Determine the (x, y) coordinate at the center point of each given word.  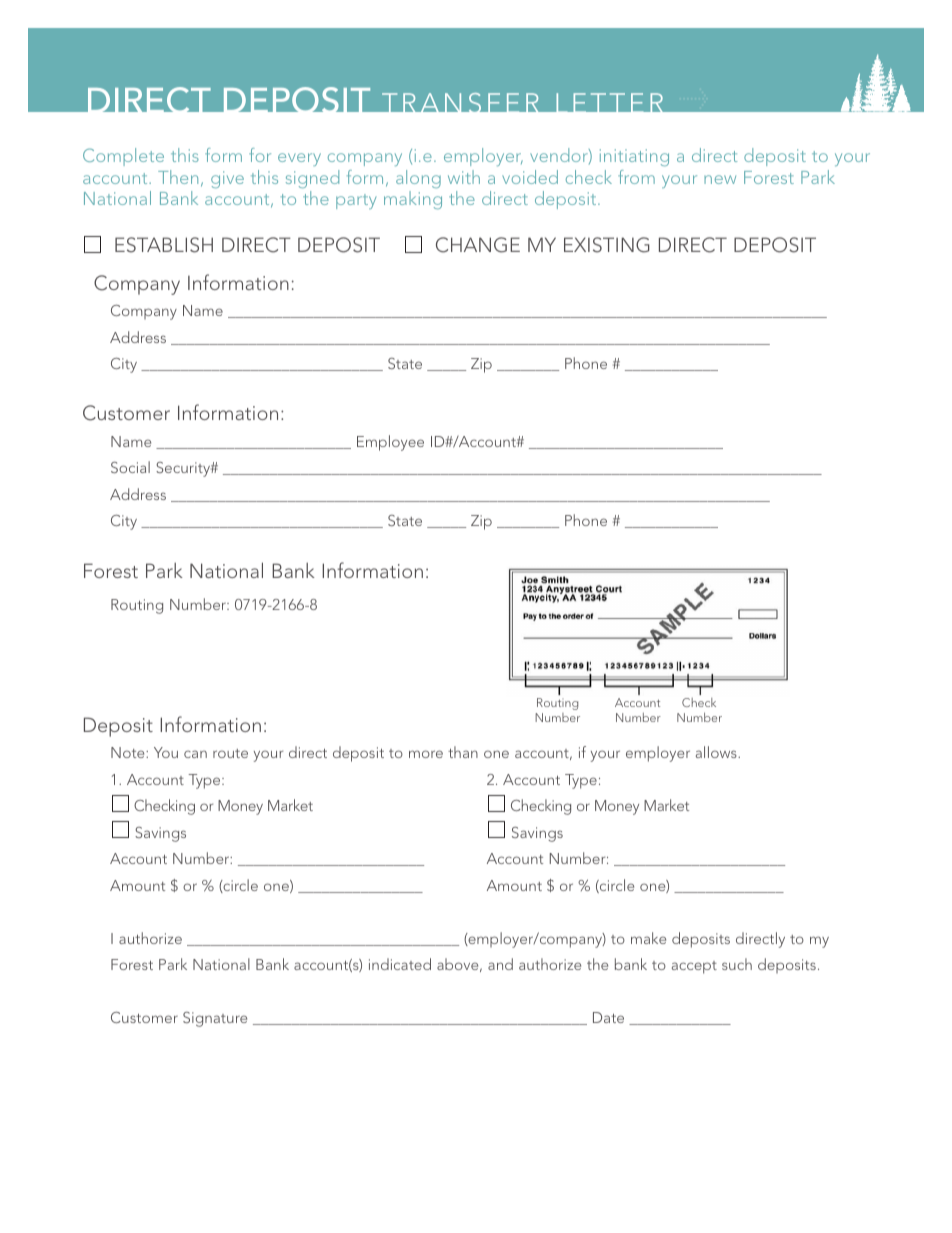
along (418, 179)
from (636, 177)
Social (130, 467)
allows (717, 752)
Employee (390, 443)
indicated (400, 964)
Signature (215, 1019)
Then (178, 177)
